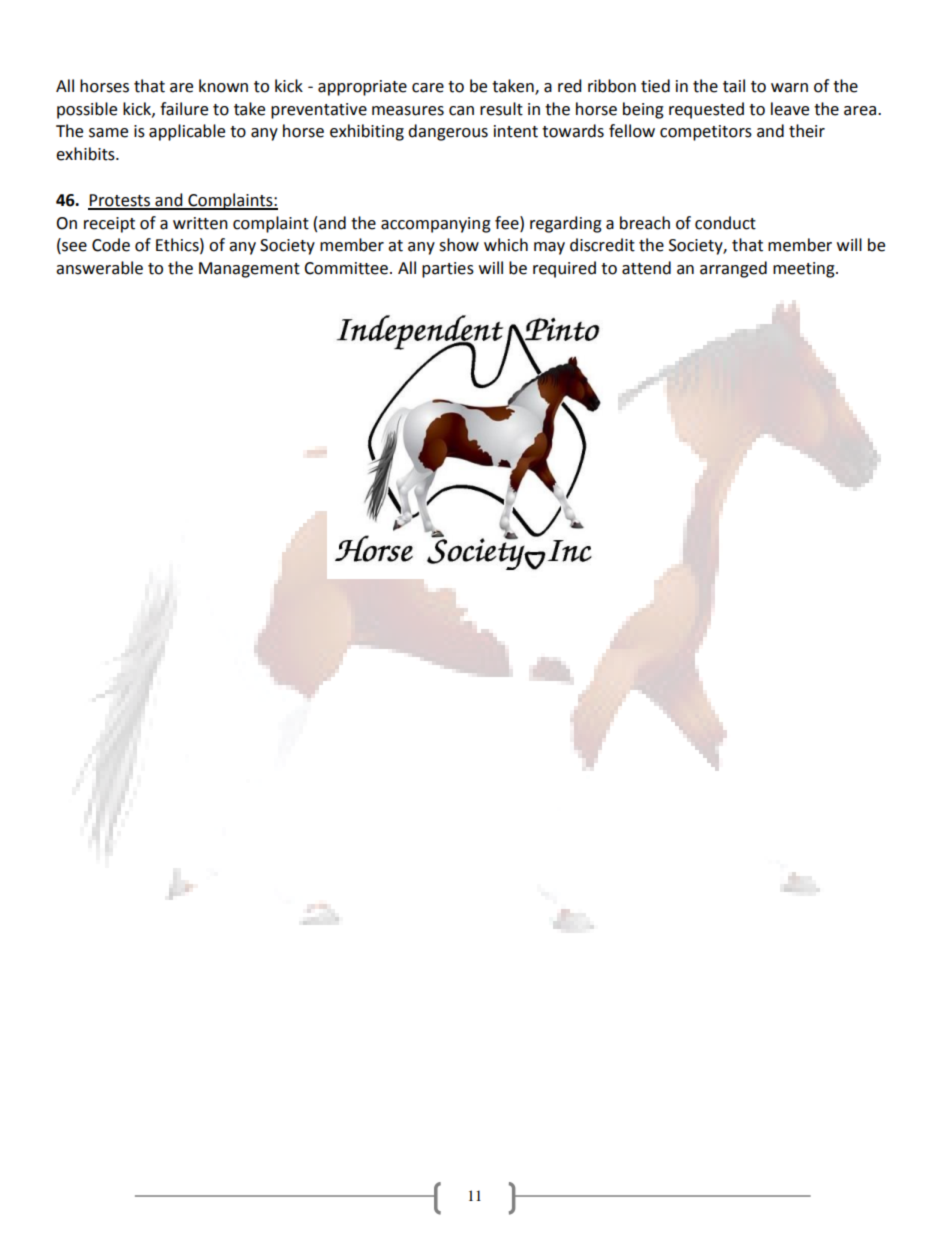 This screenshot has width=952, height=1233. I want to click on answerable, so click(99, 268).
